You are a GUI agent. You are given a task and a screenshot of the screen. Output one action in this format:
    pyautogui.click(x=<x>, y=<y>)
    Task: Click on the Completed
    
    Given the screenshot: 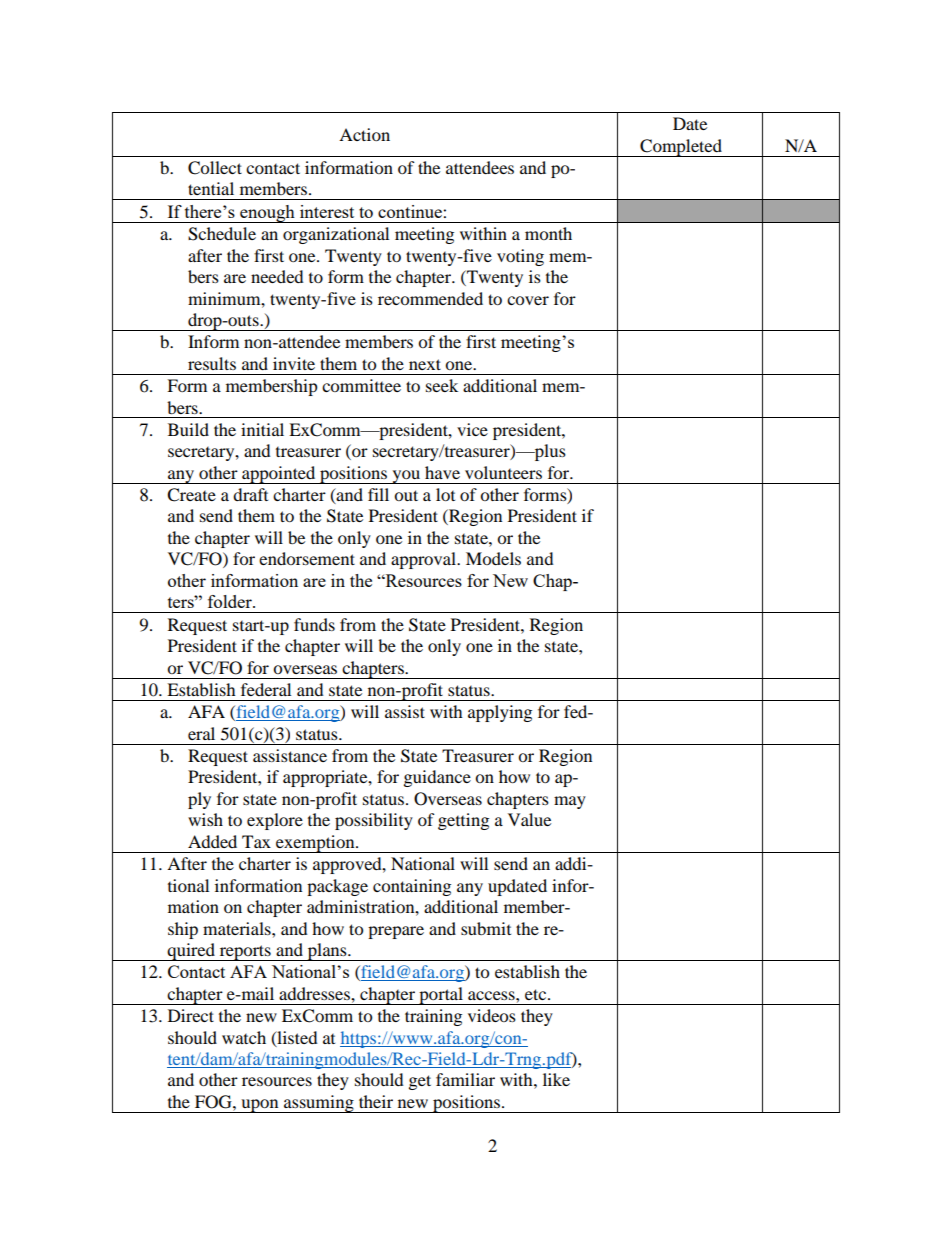 What is the action you would take?
    pyautogui.click(x=681, y=148)
